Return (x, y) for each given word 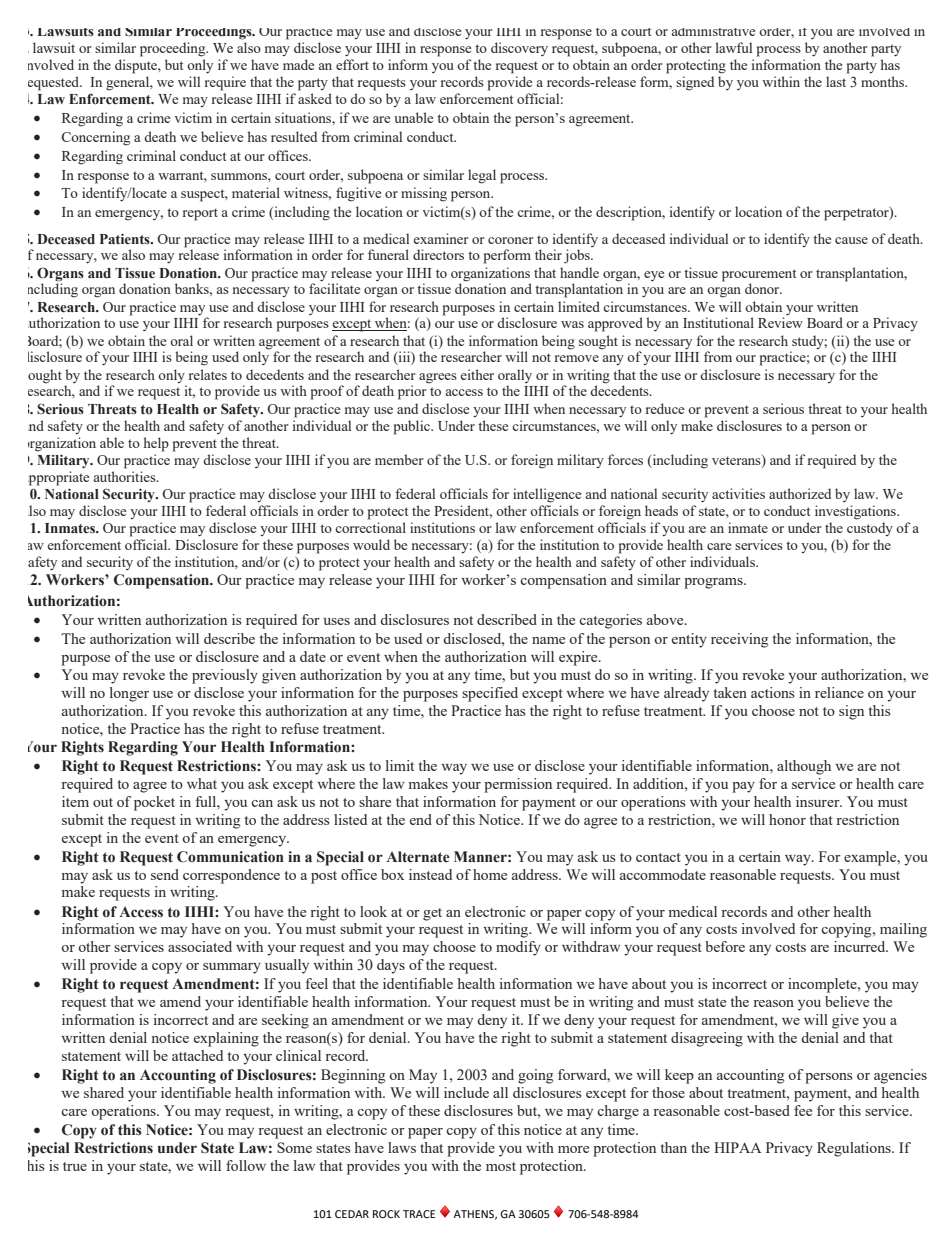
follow (246, 1165)
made (298, 64)
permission (518, 785)
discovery (519, 49)
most (501, 1166)
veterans (737, 461)
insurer (819, 801)
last (836, 81)
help (156, 444)
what (202, 783)
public (413, 427)
